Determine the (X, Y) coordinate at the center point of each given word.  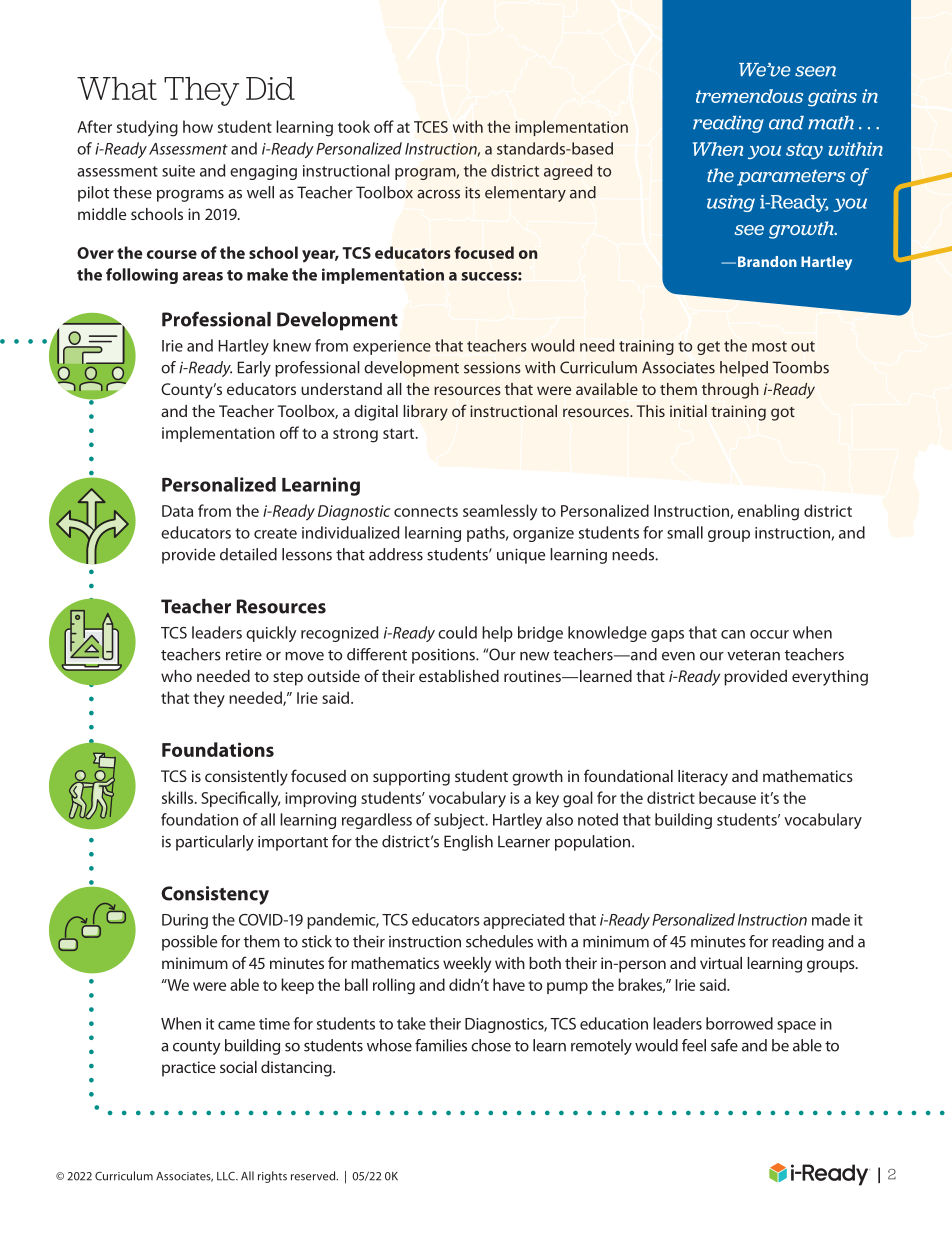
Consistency (215, 895)
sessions (492, 368)
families (441, 1045)
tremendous (749, 96)
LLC (227, 1176)
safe (724, 1045)
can (733, 634)
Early (254, 369)
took (354, 126)
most (769, 346)
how (198, 126)
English (468, 843)
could (457, 632)
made (831, 919)
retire (244, 655)
